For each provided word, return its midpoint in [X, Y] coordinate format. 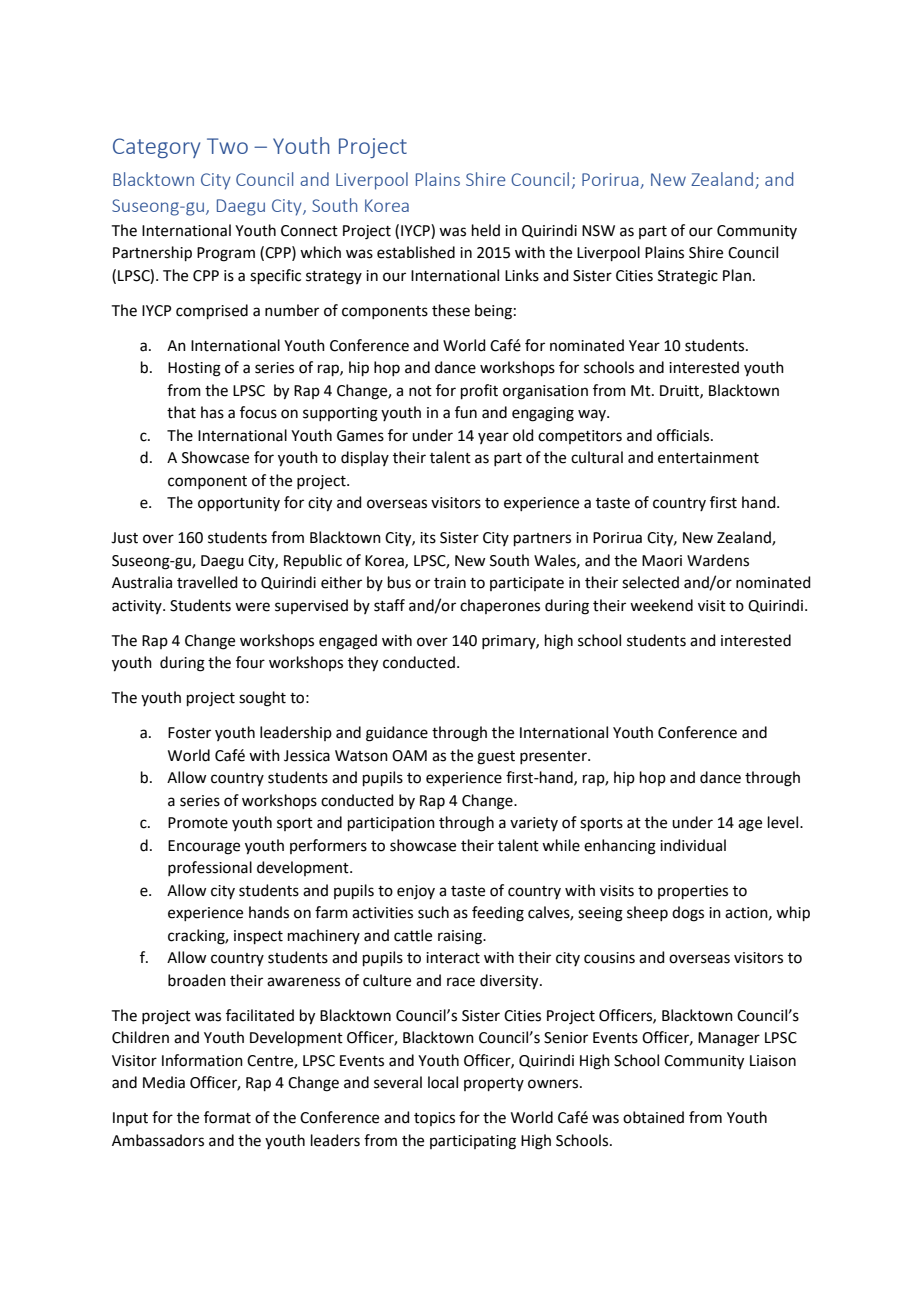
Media [164, 1082]
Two [227, 146]
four [250, 662]
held [486, 230]
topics [434, 1119]
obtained [653, 1117]
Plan [737, 275]
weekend [661, 605]
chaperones [500, 606]
